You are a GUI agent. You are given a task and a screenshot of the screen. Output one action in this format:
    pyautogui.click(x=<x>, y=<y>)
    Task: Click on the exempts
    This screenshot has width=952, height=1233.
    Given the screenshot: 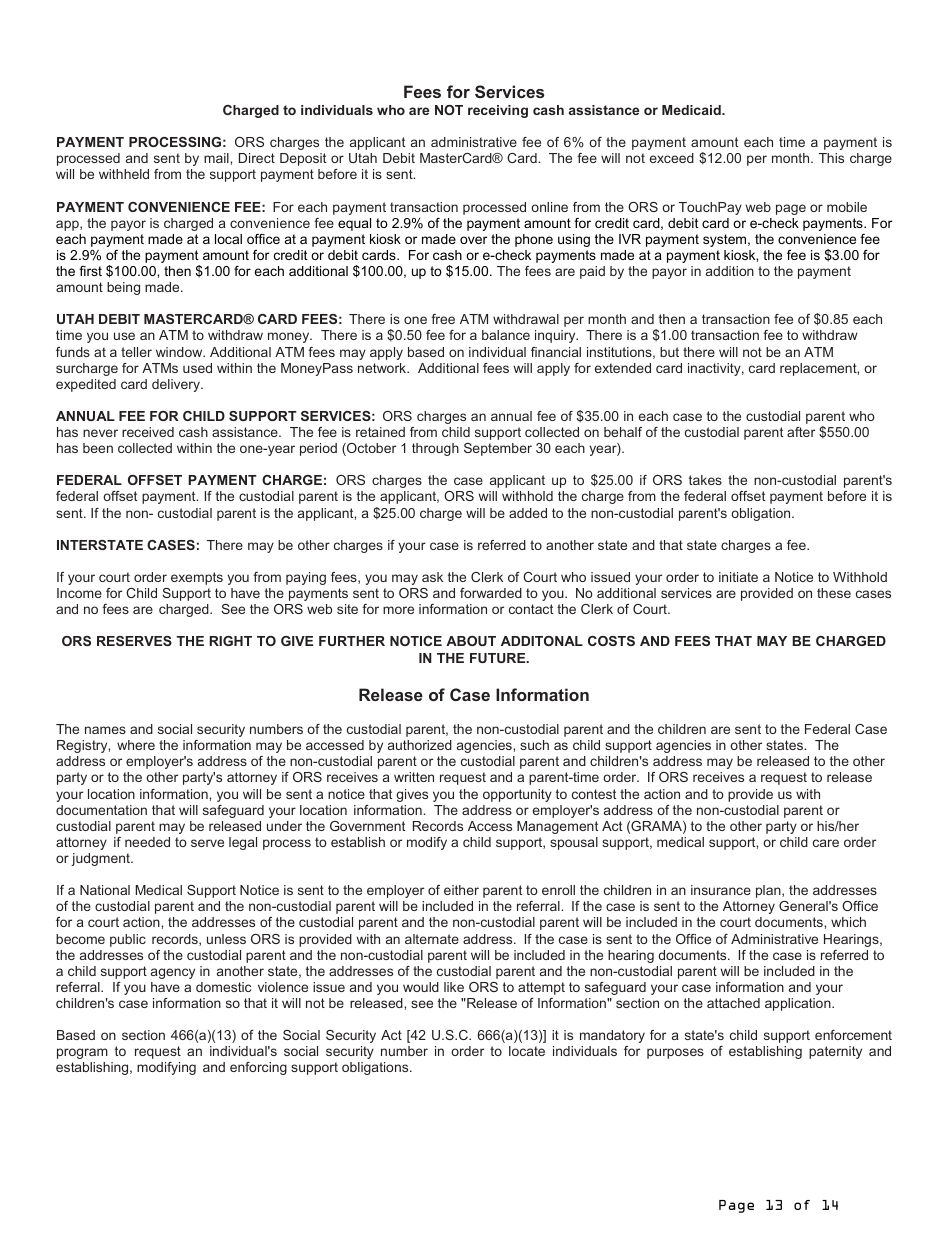 What is the action you would take?
    pyautogui.click(x=197, y=578)
